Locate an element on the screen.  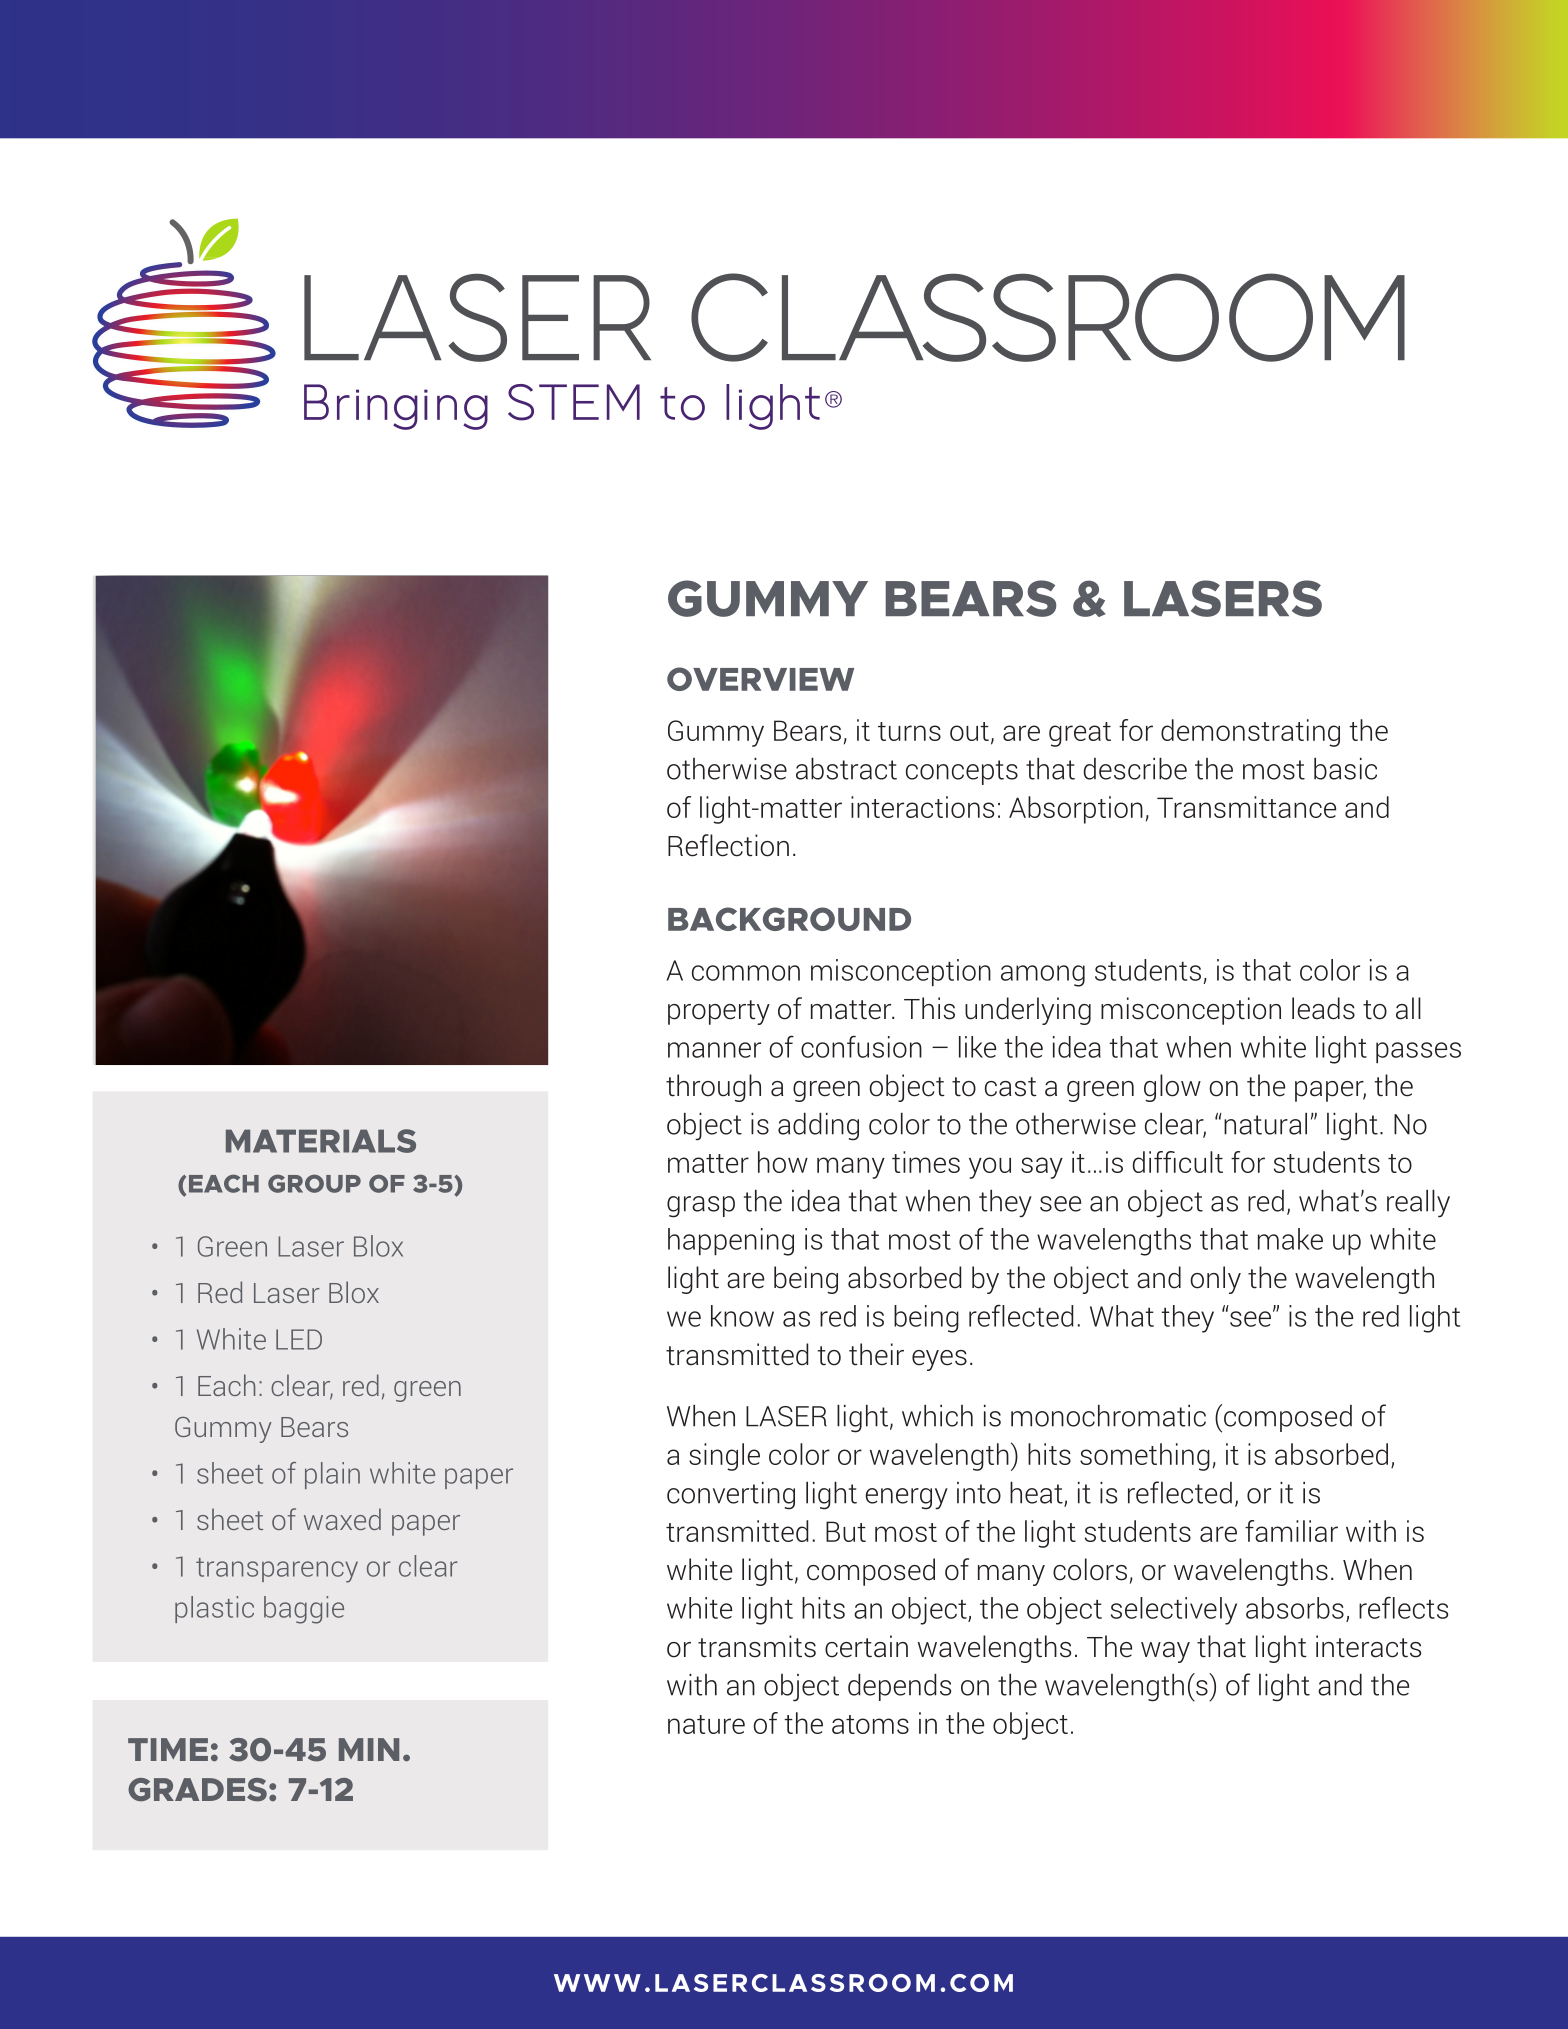
BACKGROUND is located at coordinates (789, 919).
